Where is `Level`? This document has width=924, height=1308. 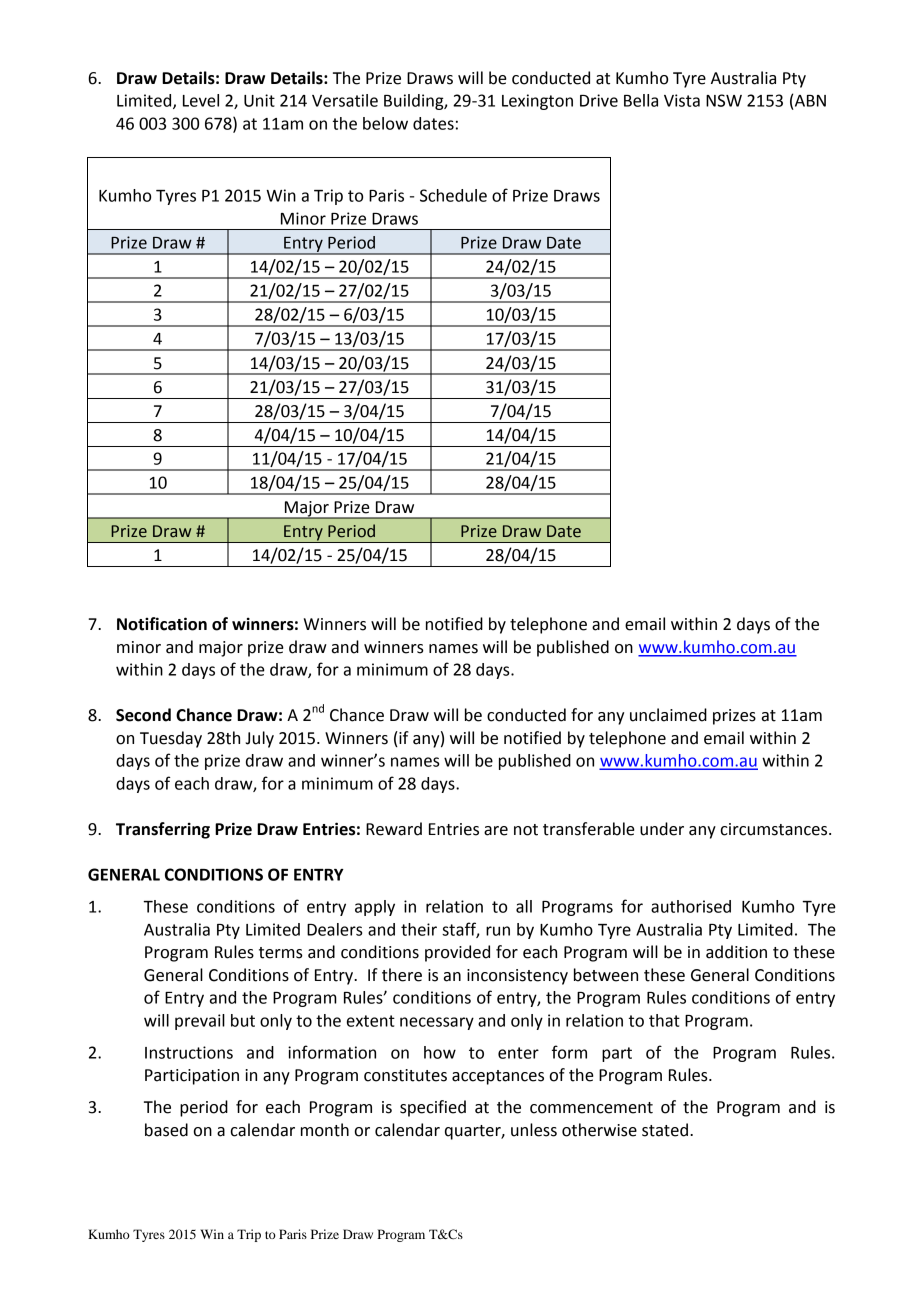 Level is located at coordinates (201, 100).
